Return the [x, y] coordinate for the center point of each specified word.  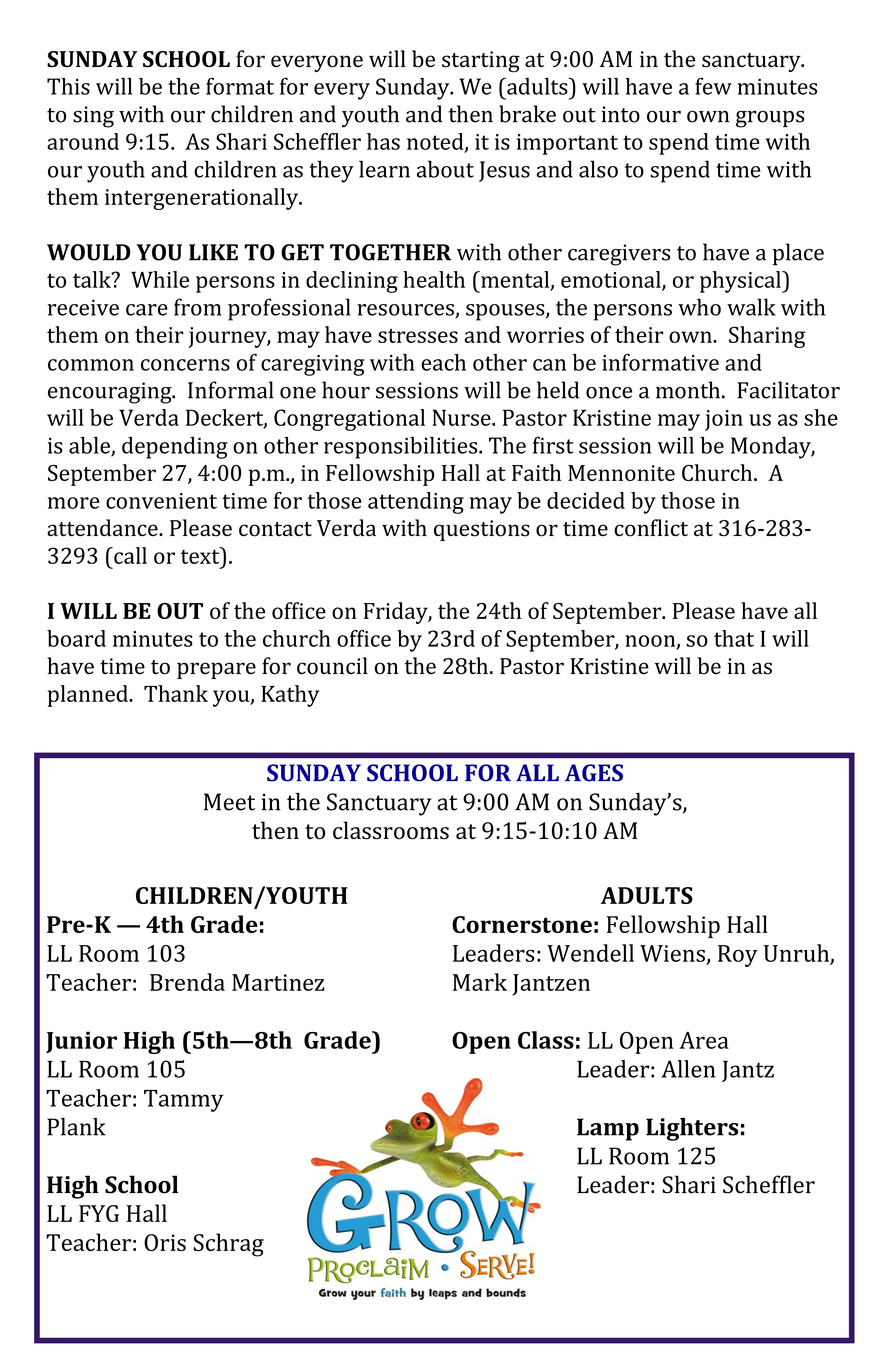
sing [93, 117]
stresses [418, 336]
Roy [738, 956]
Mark [480, 982]
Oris [165, 1242]
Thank [176, 693]
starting [481, 62]
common [91, 365]
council [332, 666]
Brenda [187, 982]
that [734, 638]
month [688, 390]
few [713, 86]
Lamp [608, 1129]
